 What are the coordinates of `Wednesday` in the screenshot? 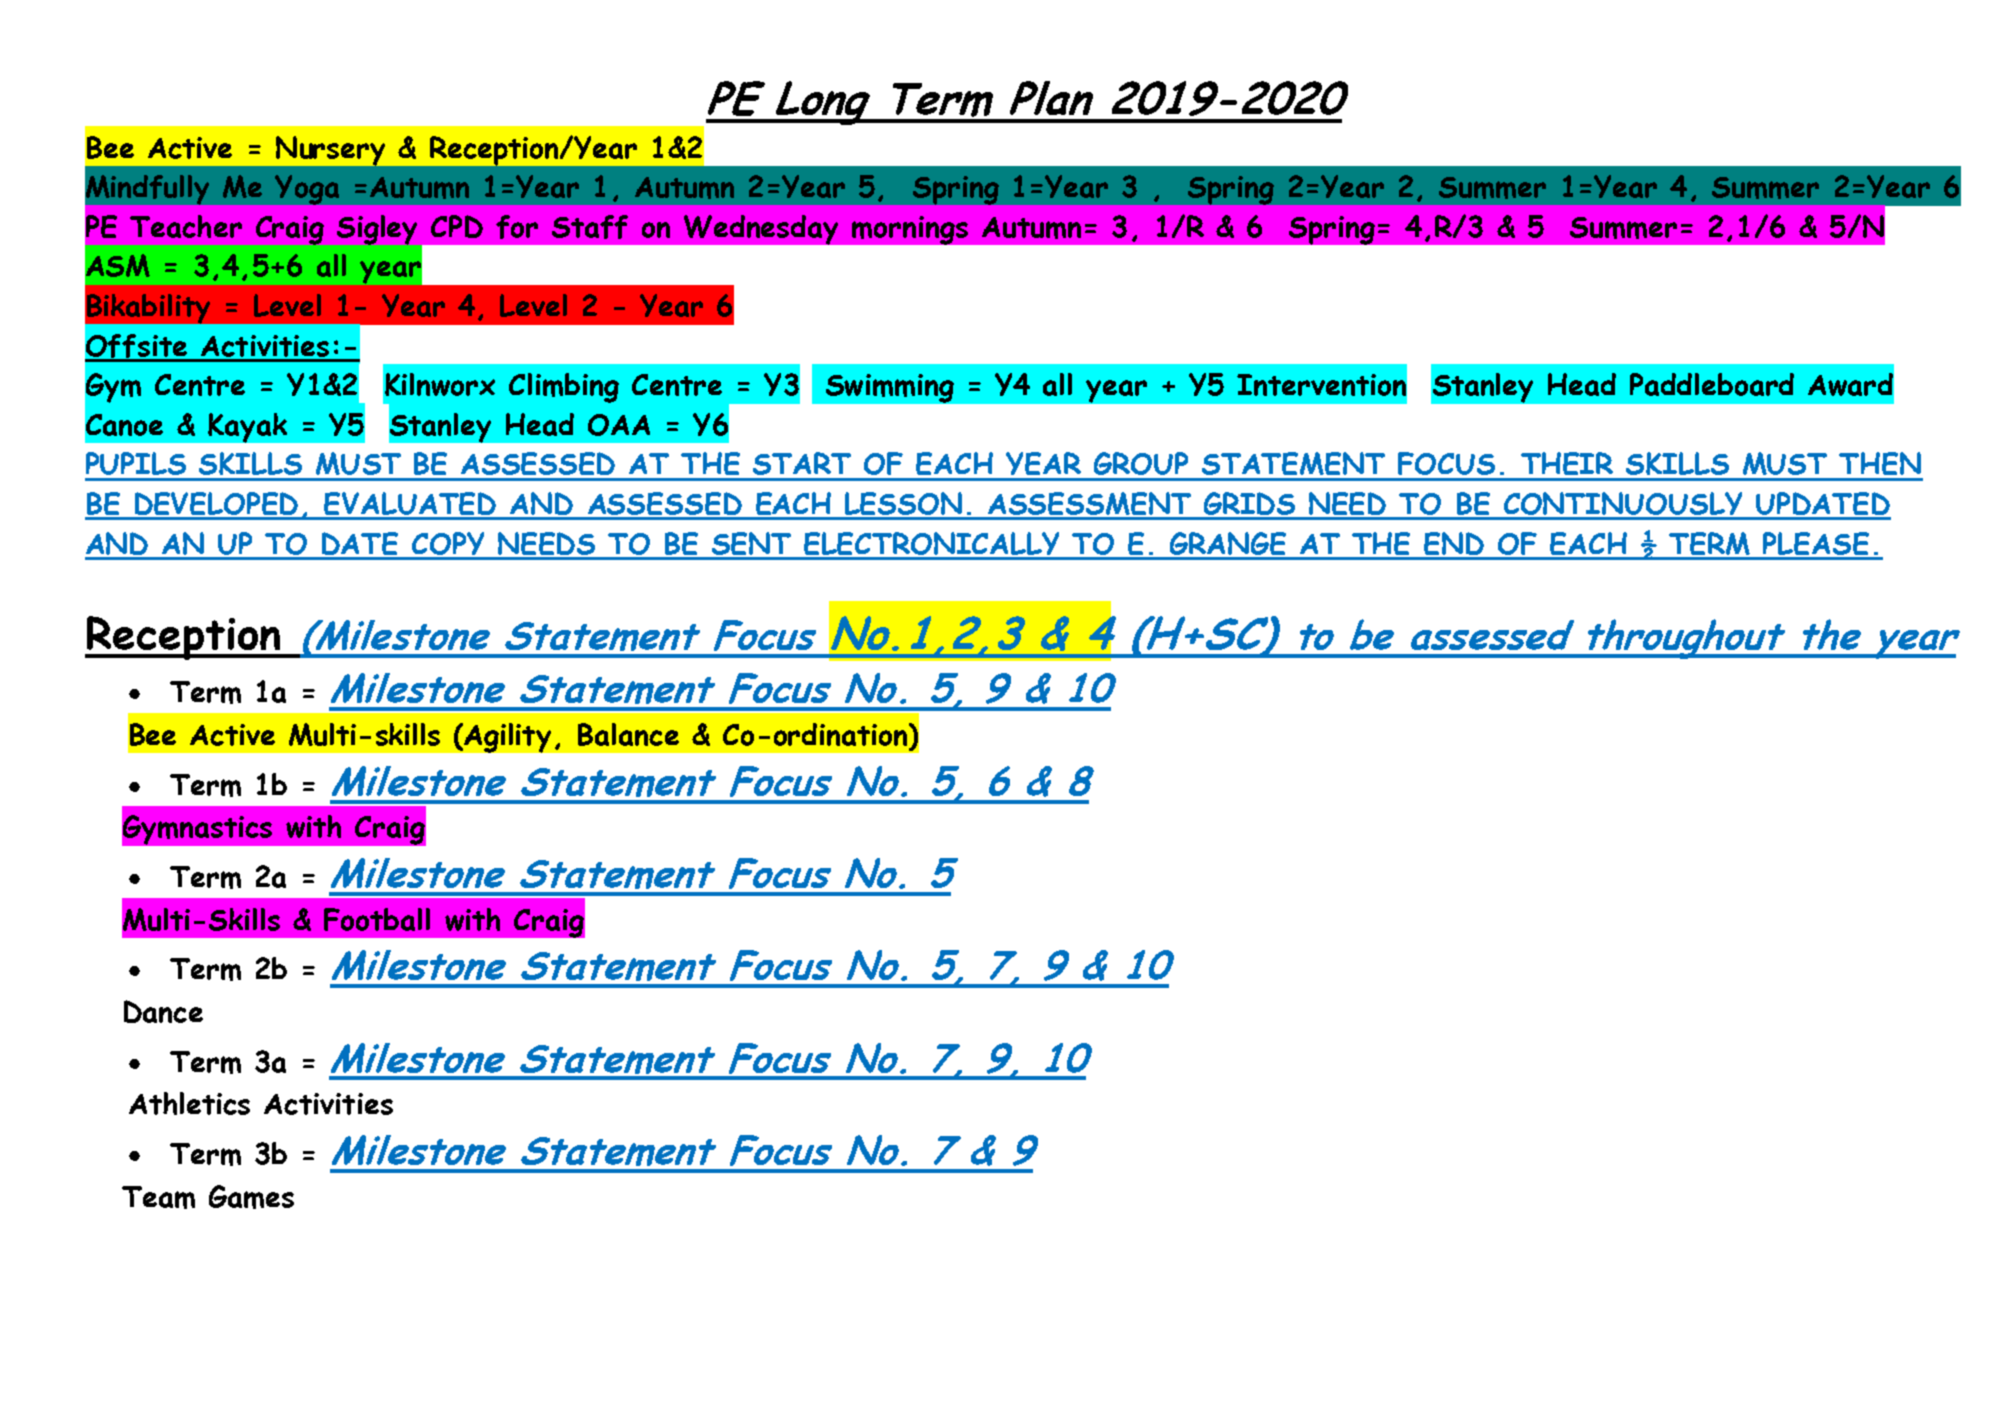 It's located at (761, 230).
